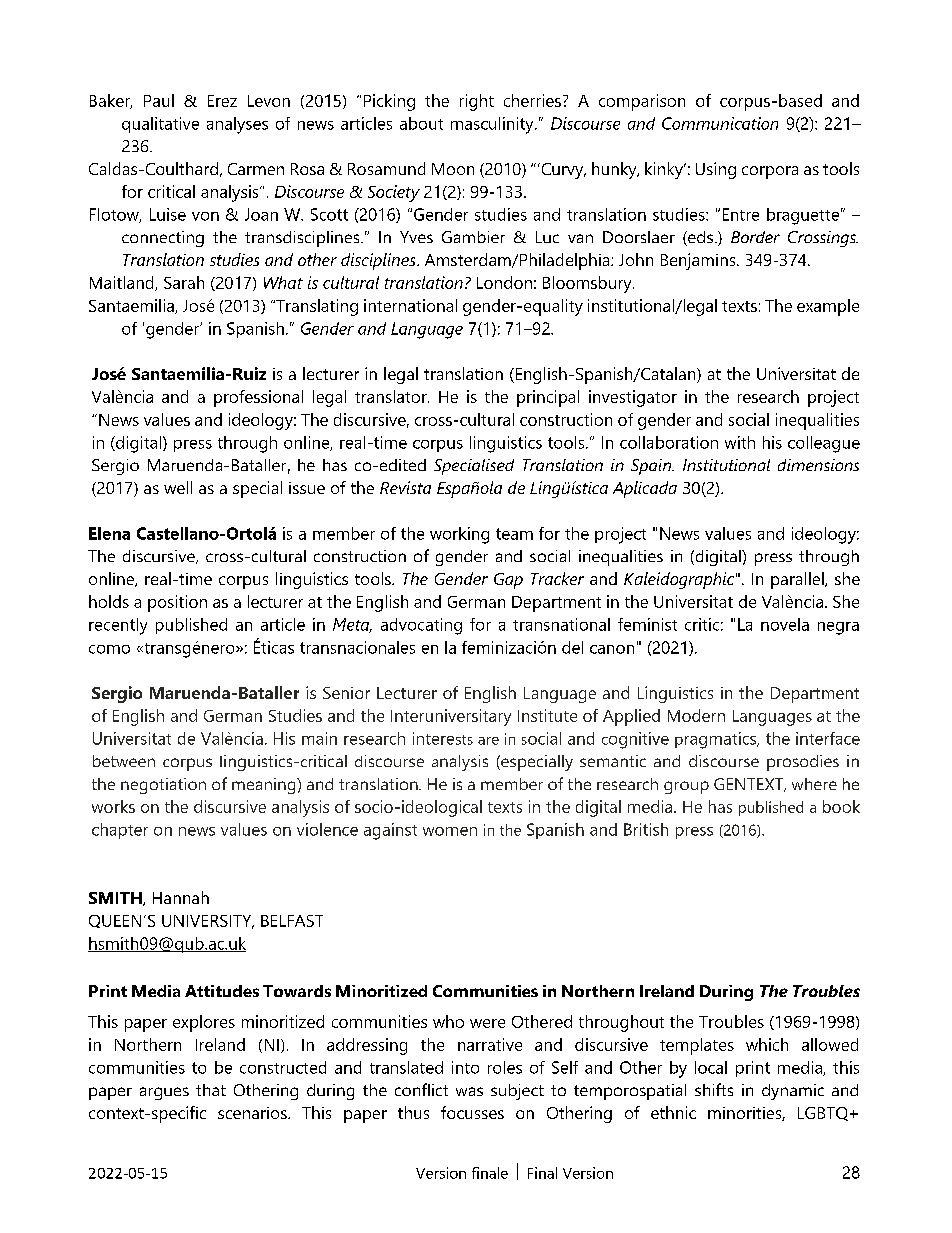  What do you see at coordinates (469, 1091) in the page?
I see `was` at bounding box center [469, 1091].
